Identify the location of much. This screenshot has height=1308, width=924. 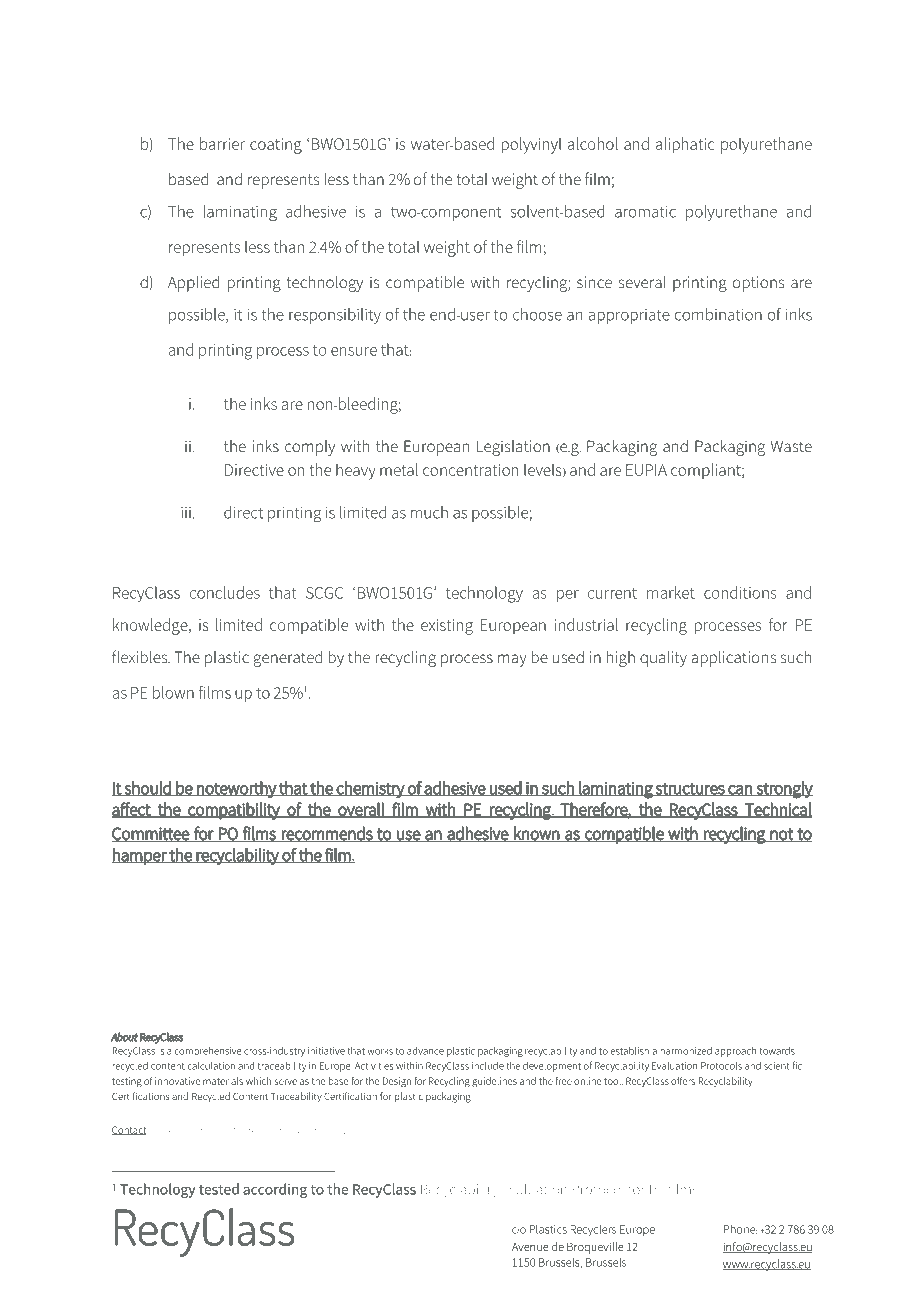
(429, 512).
